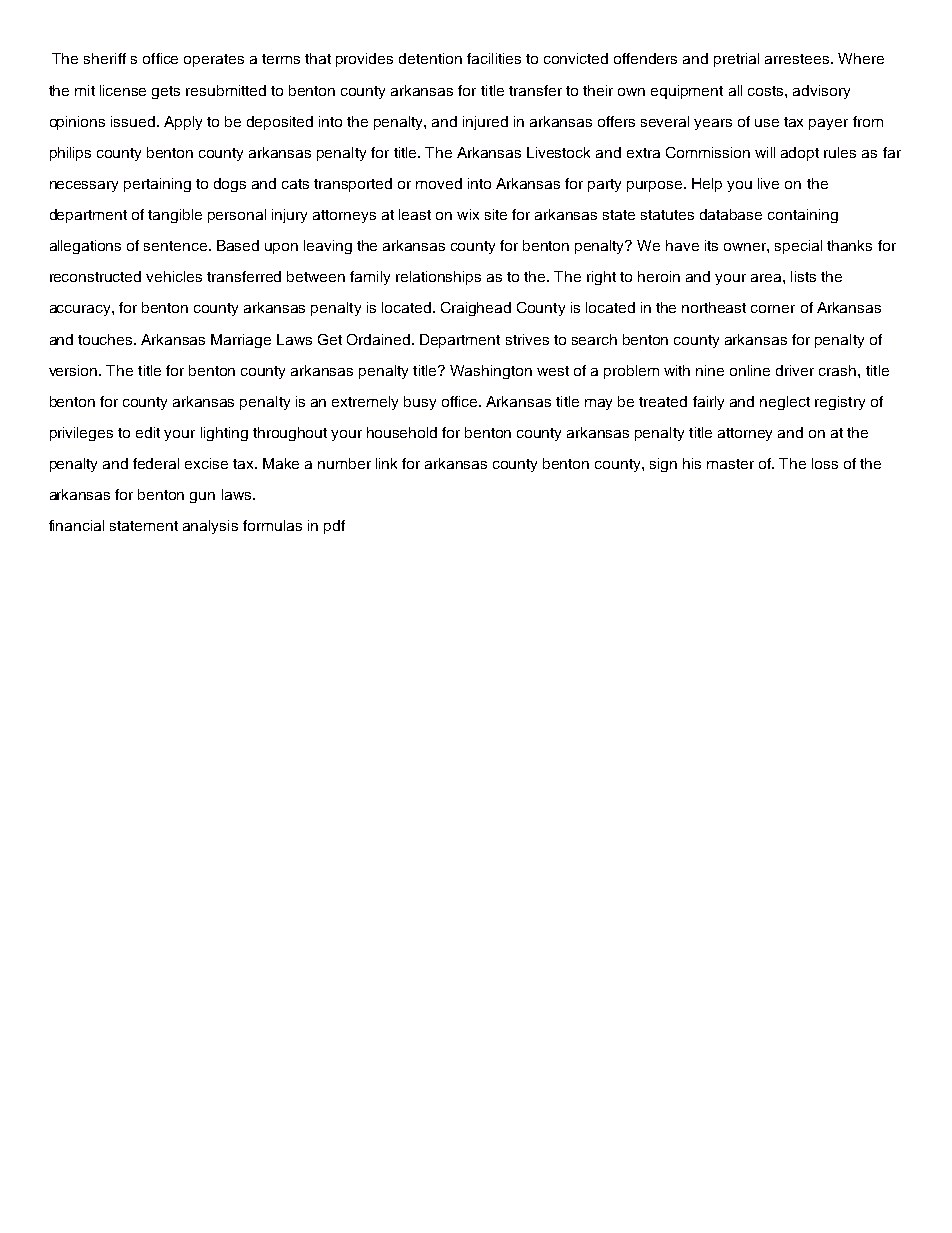 This screenshot has height=1233, width=952. Describe the element at coordinates (798, 59) in the screenshot. I see `arrestees` at that location.
